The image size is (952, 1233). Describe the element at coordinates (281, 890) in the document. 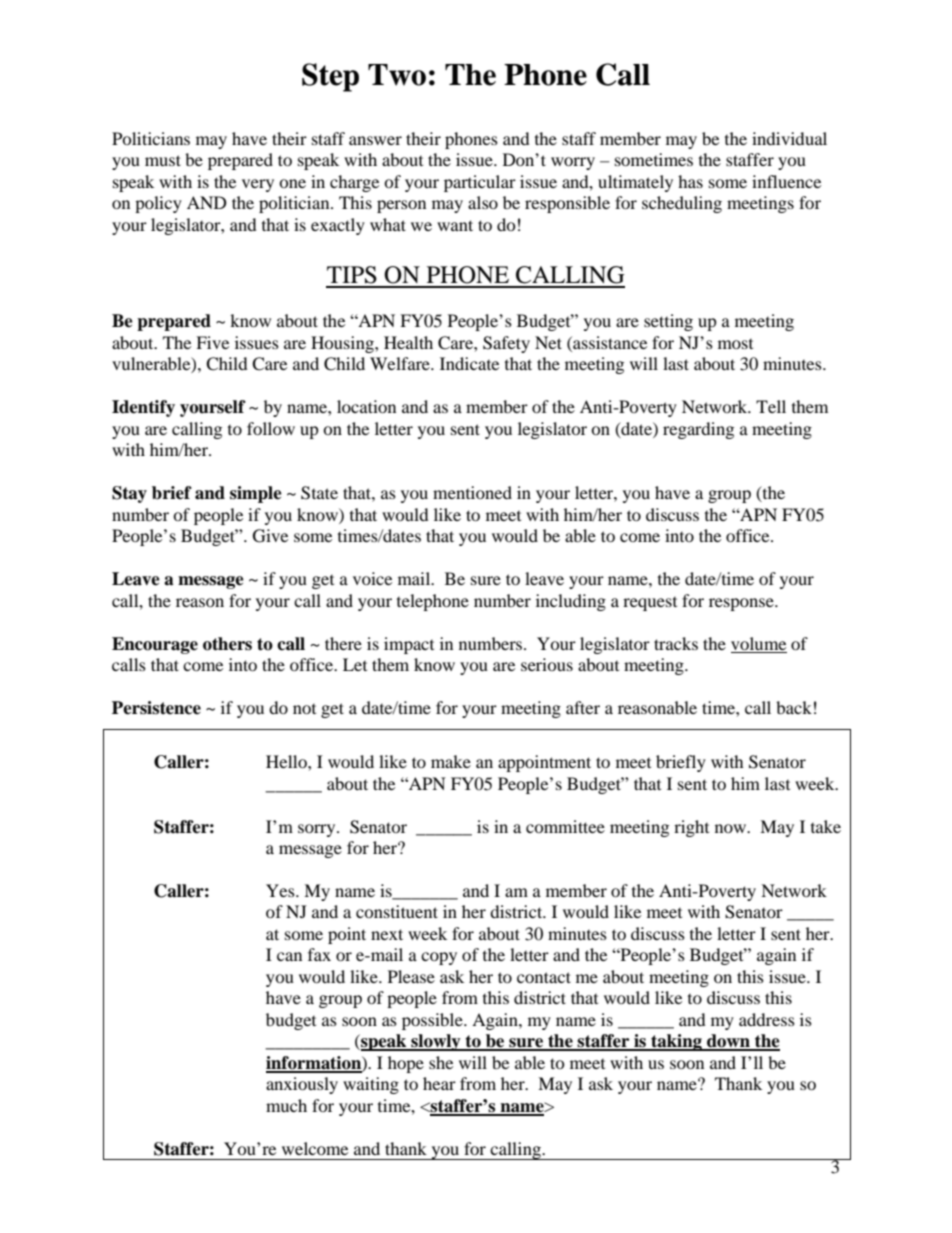

I see `Yes` at that location.
